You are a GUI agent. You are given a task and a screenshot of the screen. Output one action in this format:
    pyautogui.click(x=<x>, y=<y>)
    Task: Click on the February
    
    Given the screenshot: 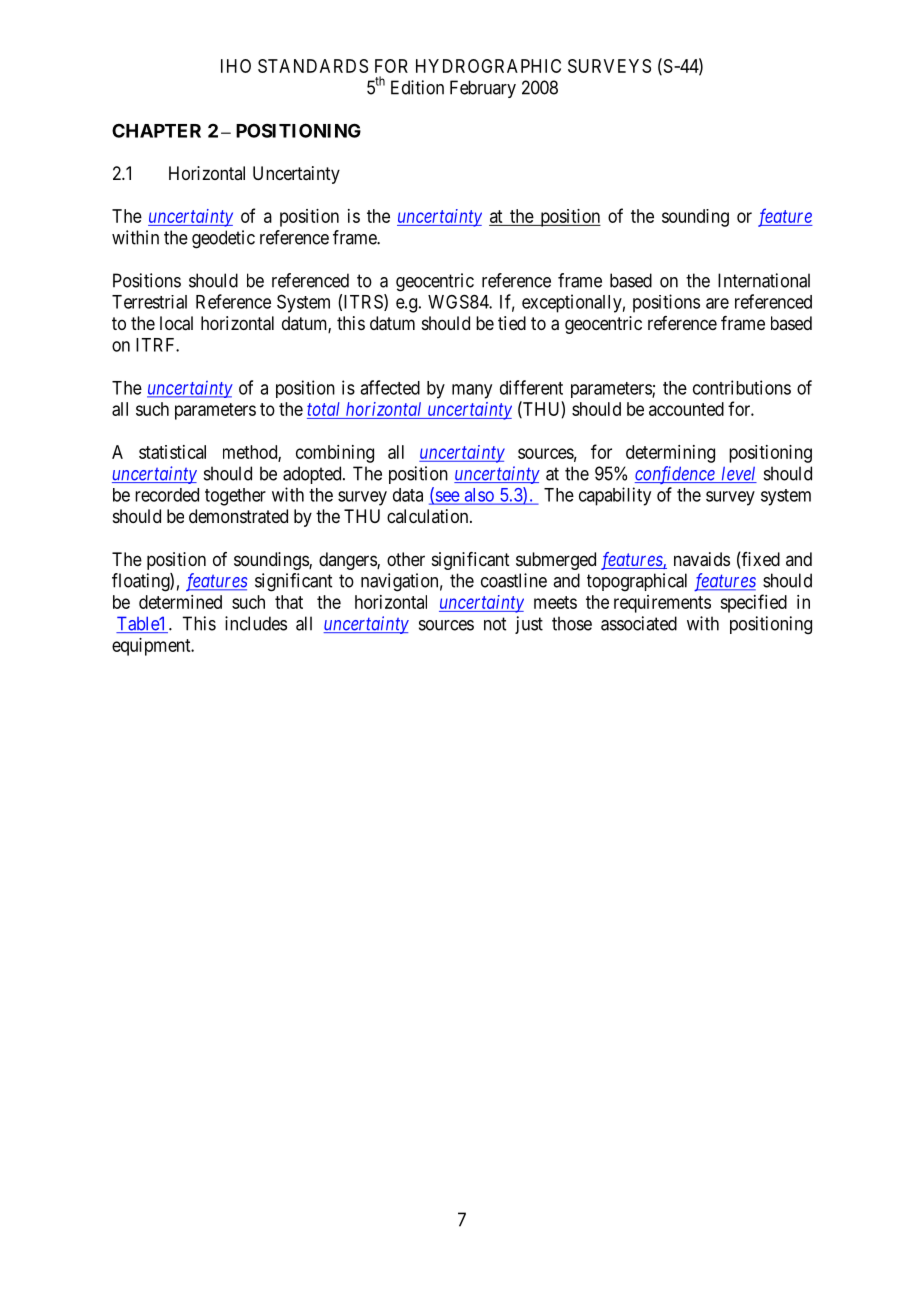 What is the action you would take?
    pyautogui.click(x=483, y=89)
